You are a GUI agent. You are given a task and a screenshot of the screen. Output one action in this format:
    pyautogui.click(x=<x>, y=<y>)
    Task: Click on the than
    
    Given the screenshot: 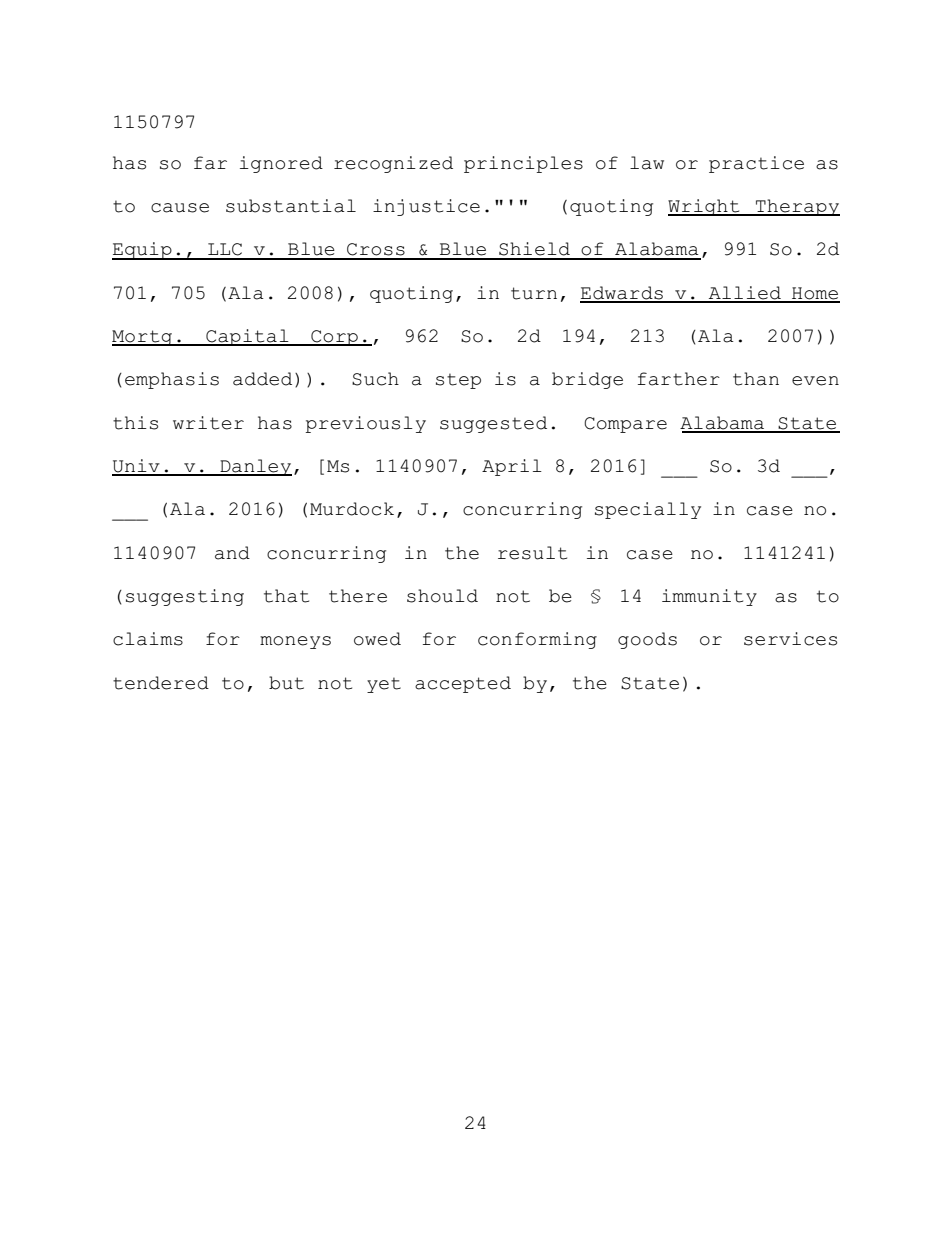 What is the action you would take?
    pyautogui.click(x=756, y=379)
